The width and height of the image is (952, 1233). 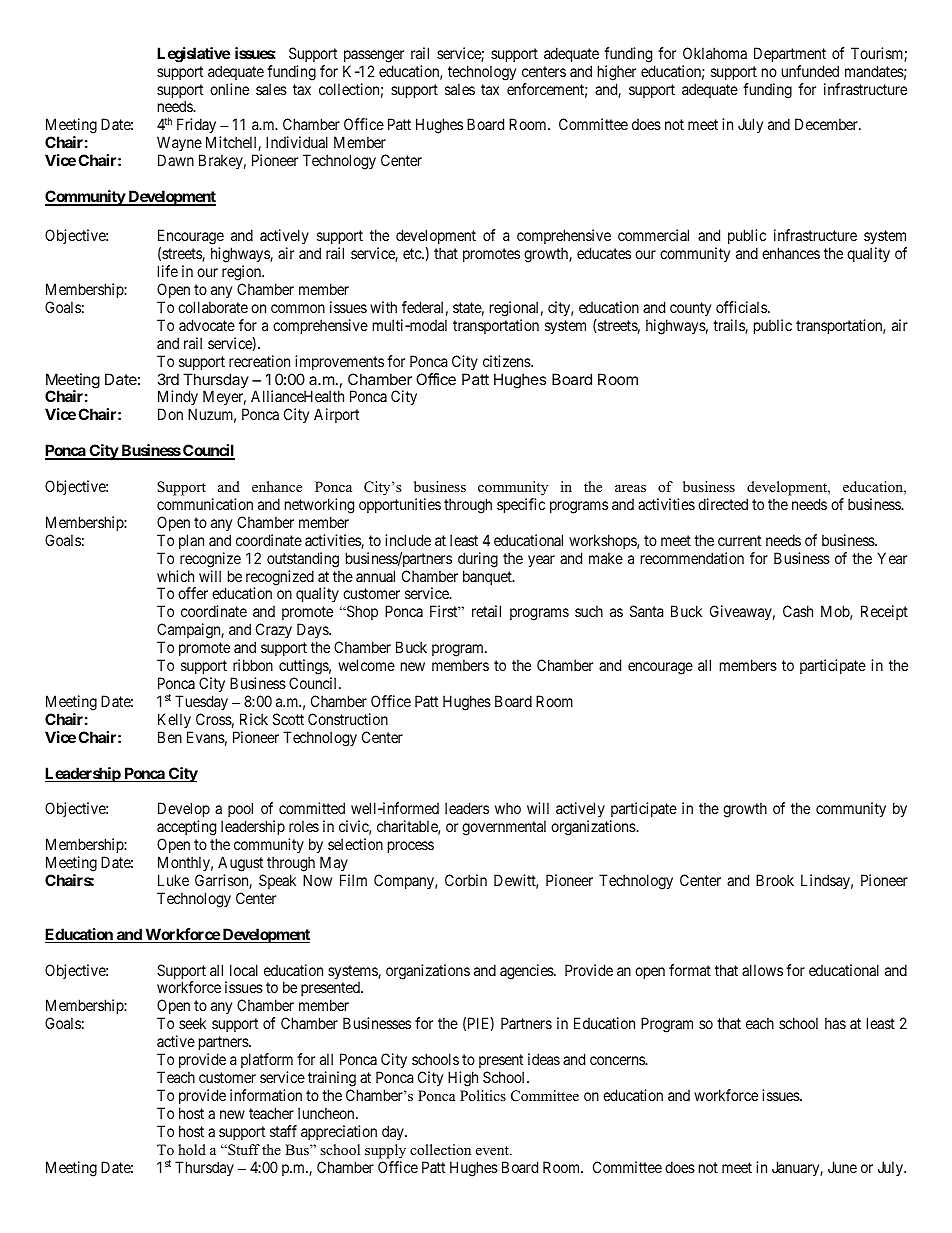 What do you see at coordinates (243, 1150) in the image?
I see `Stuff` at bounding box center [243, 1150].
